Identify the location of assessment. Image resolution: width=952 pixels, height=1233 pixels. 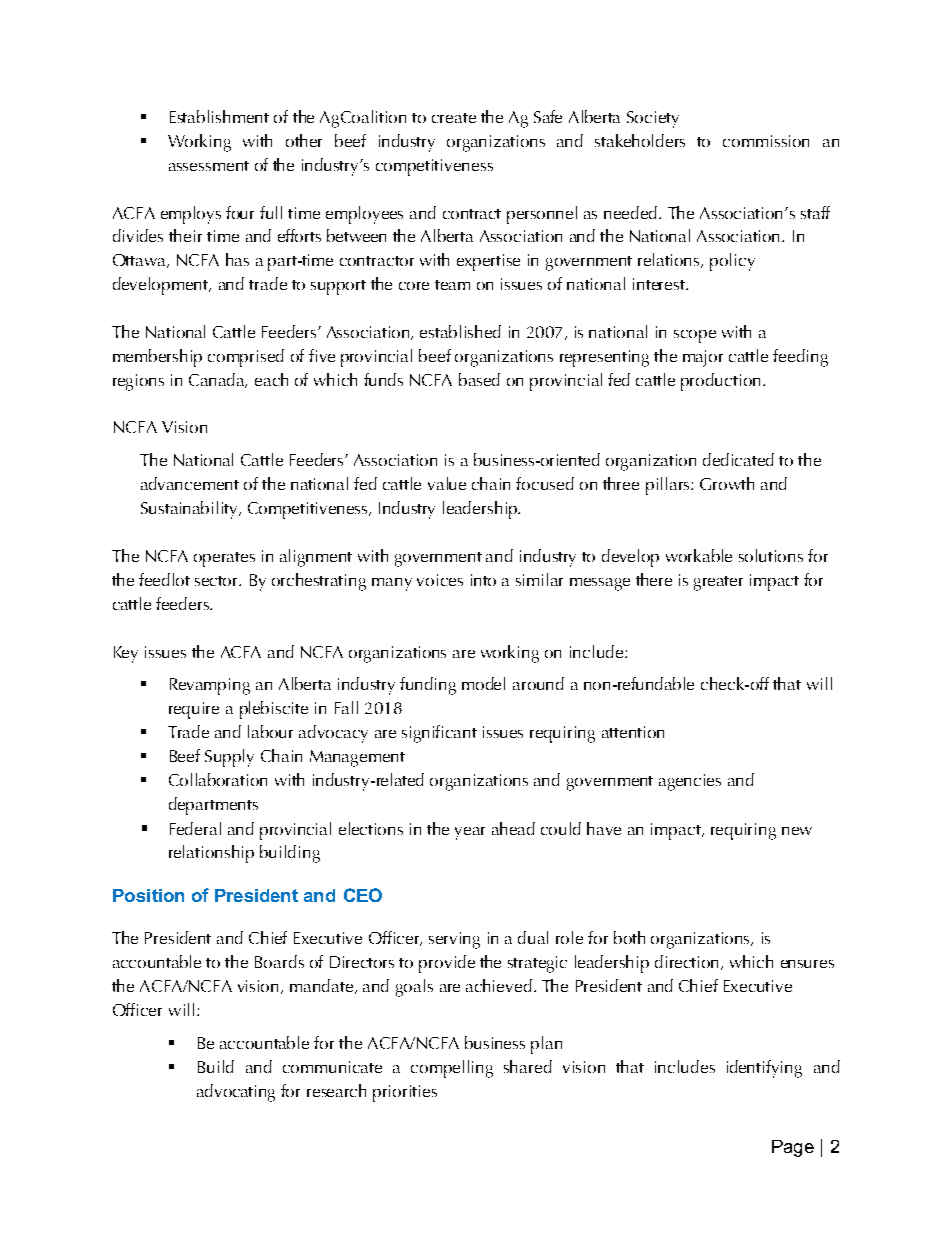
(209, 166).
